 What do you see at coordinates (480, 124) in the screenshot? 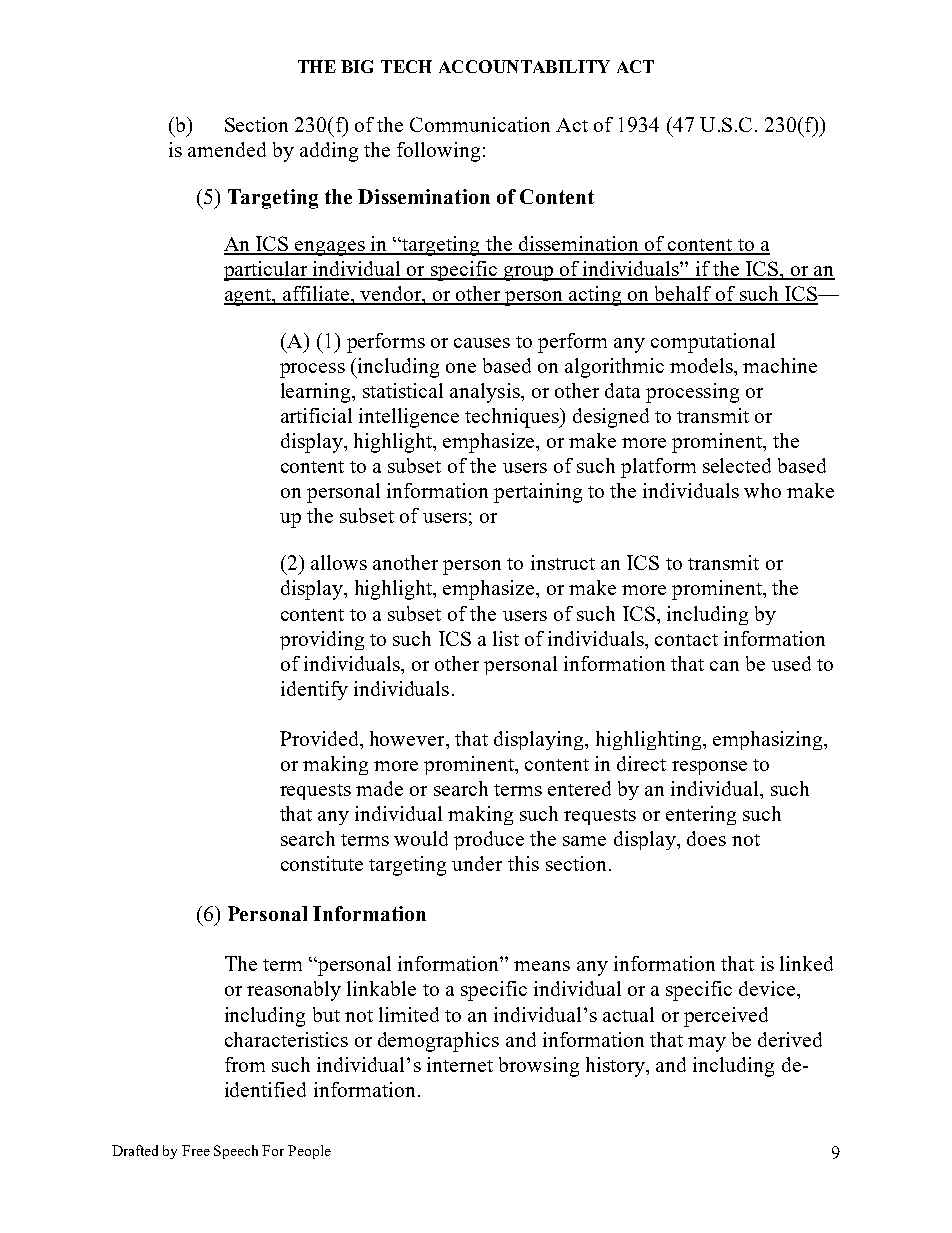
I see `Communication` at bounding box center [480, 124].
